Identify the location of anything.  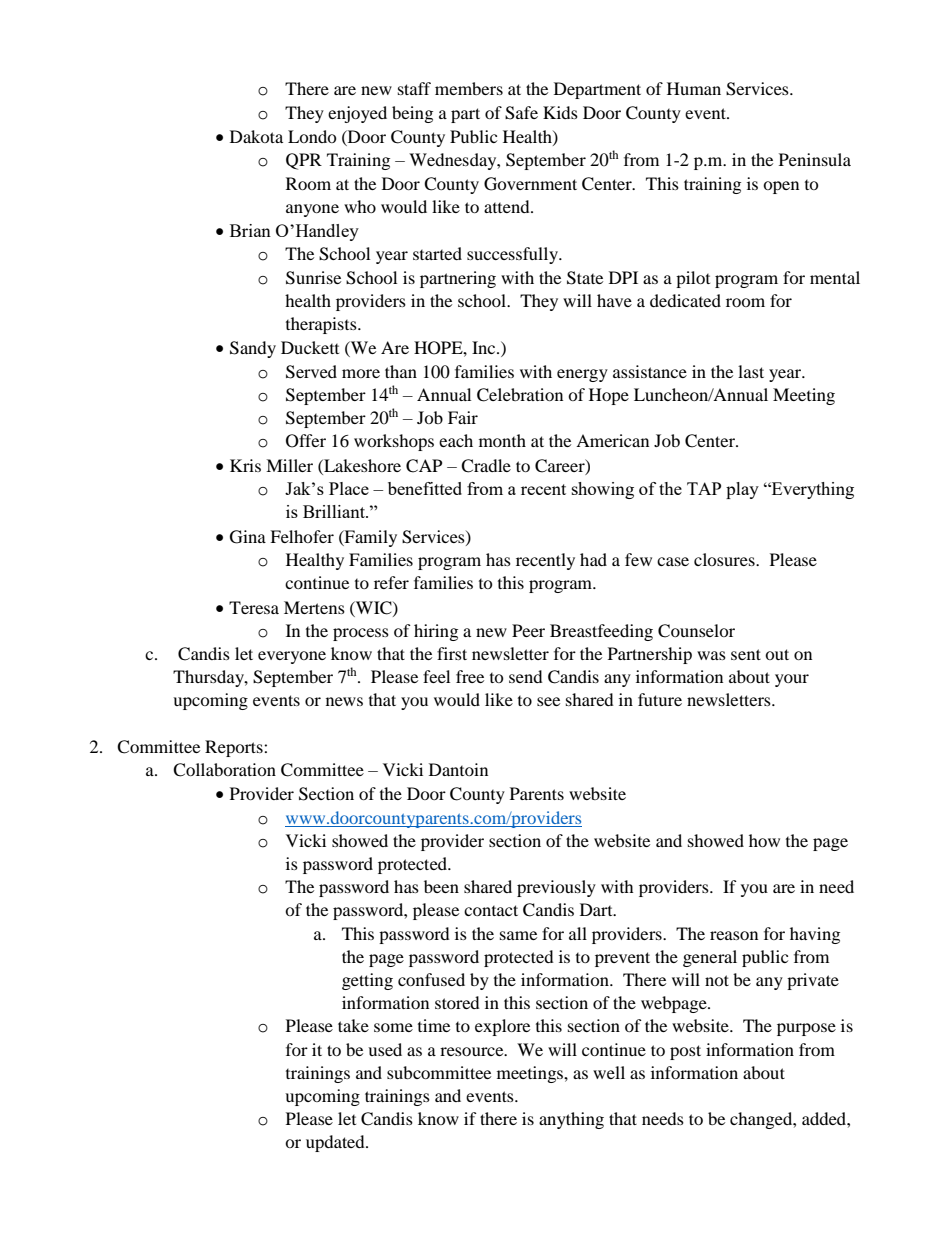
(571, 1120).
